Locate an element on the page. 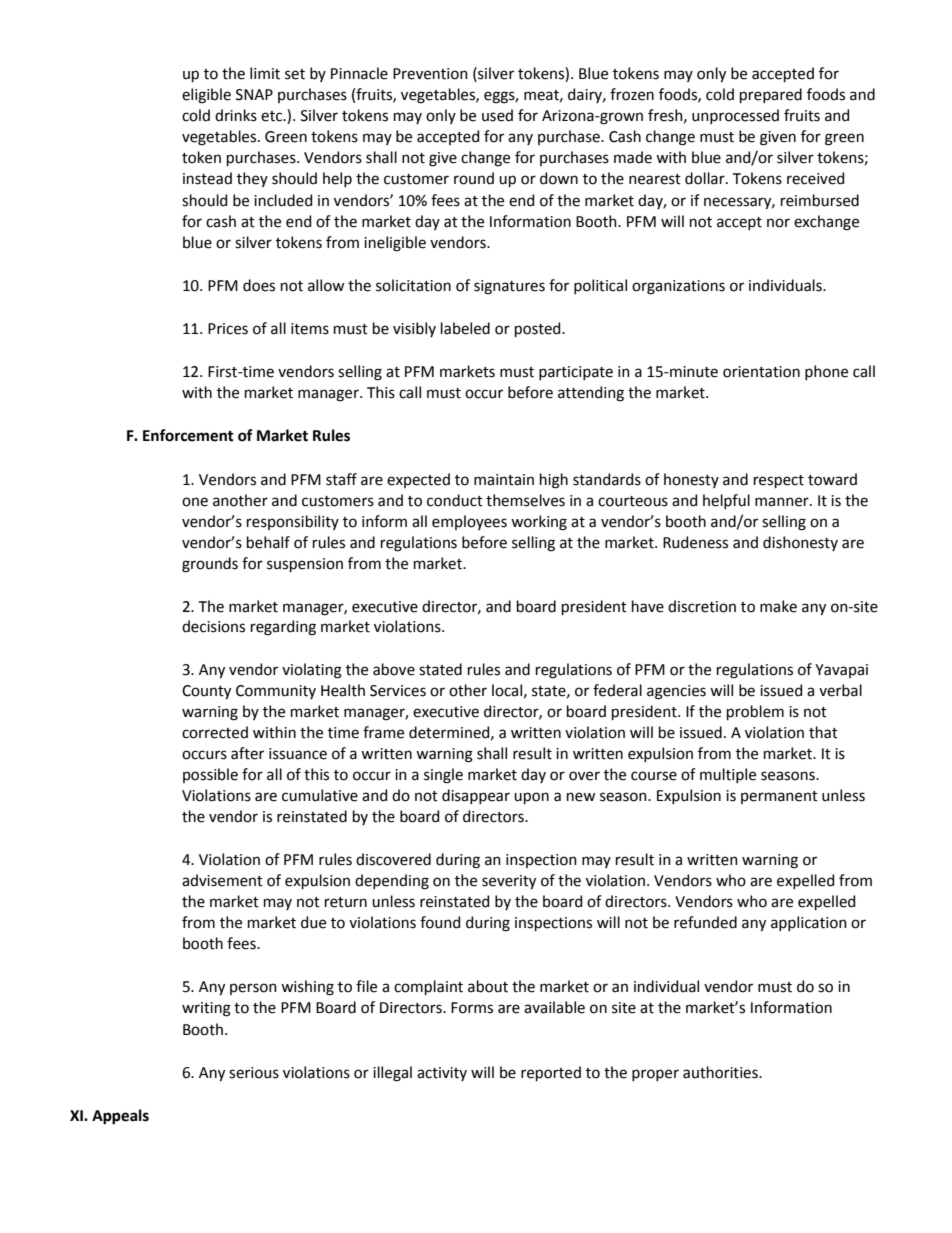  orientation is located at coordinates (761, 372).
